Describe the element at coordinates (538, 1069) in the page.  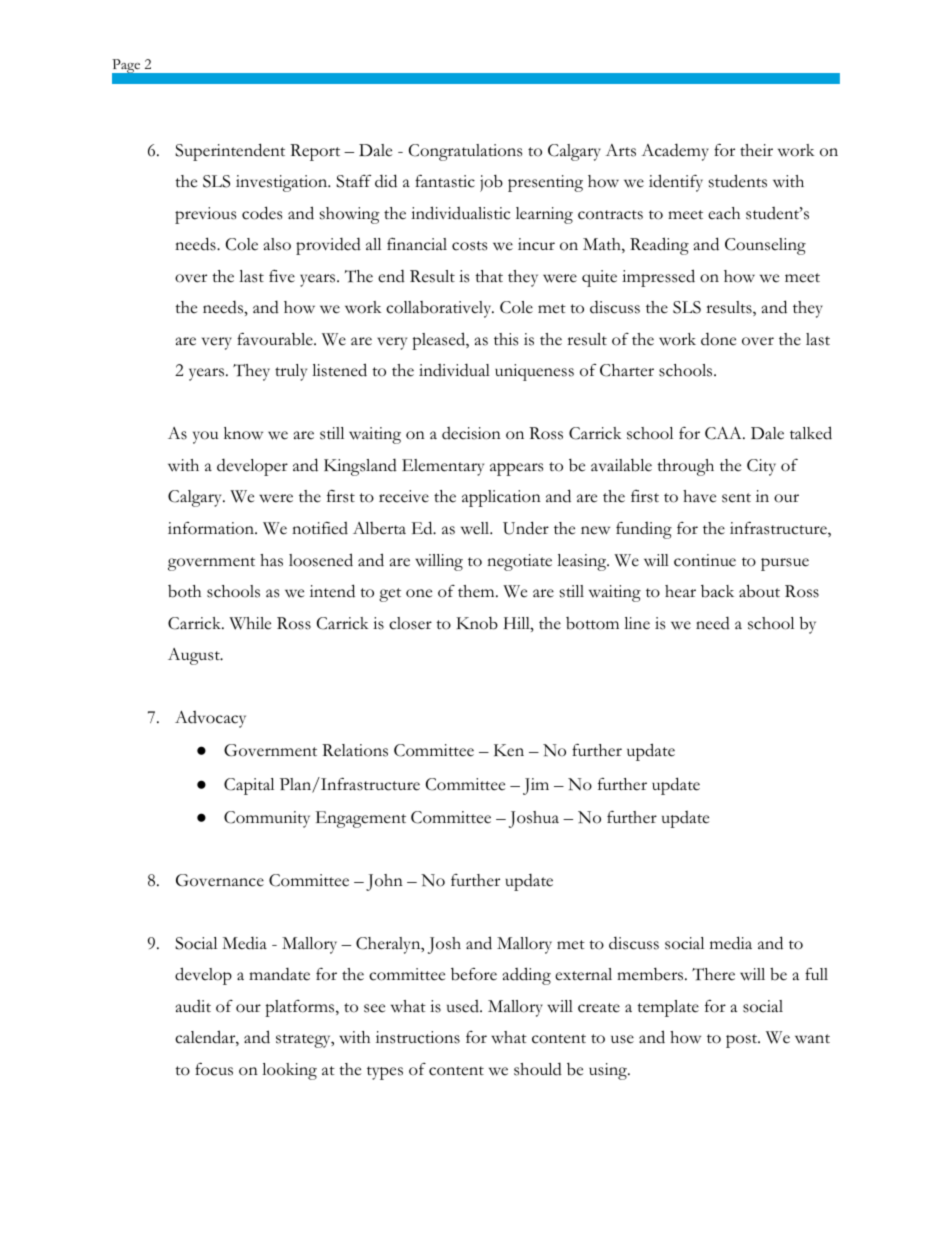
I see `should` at that location.
